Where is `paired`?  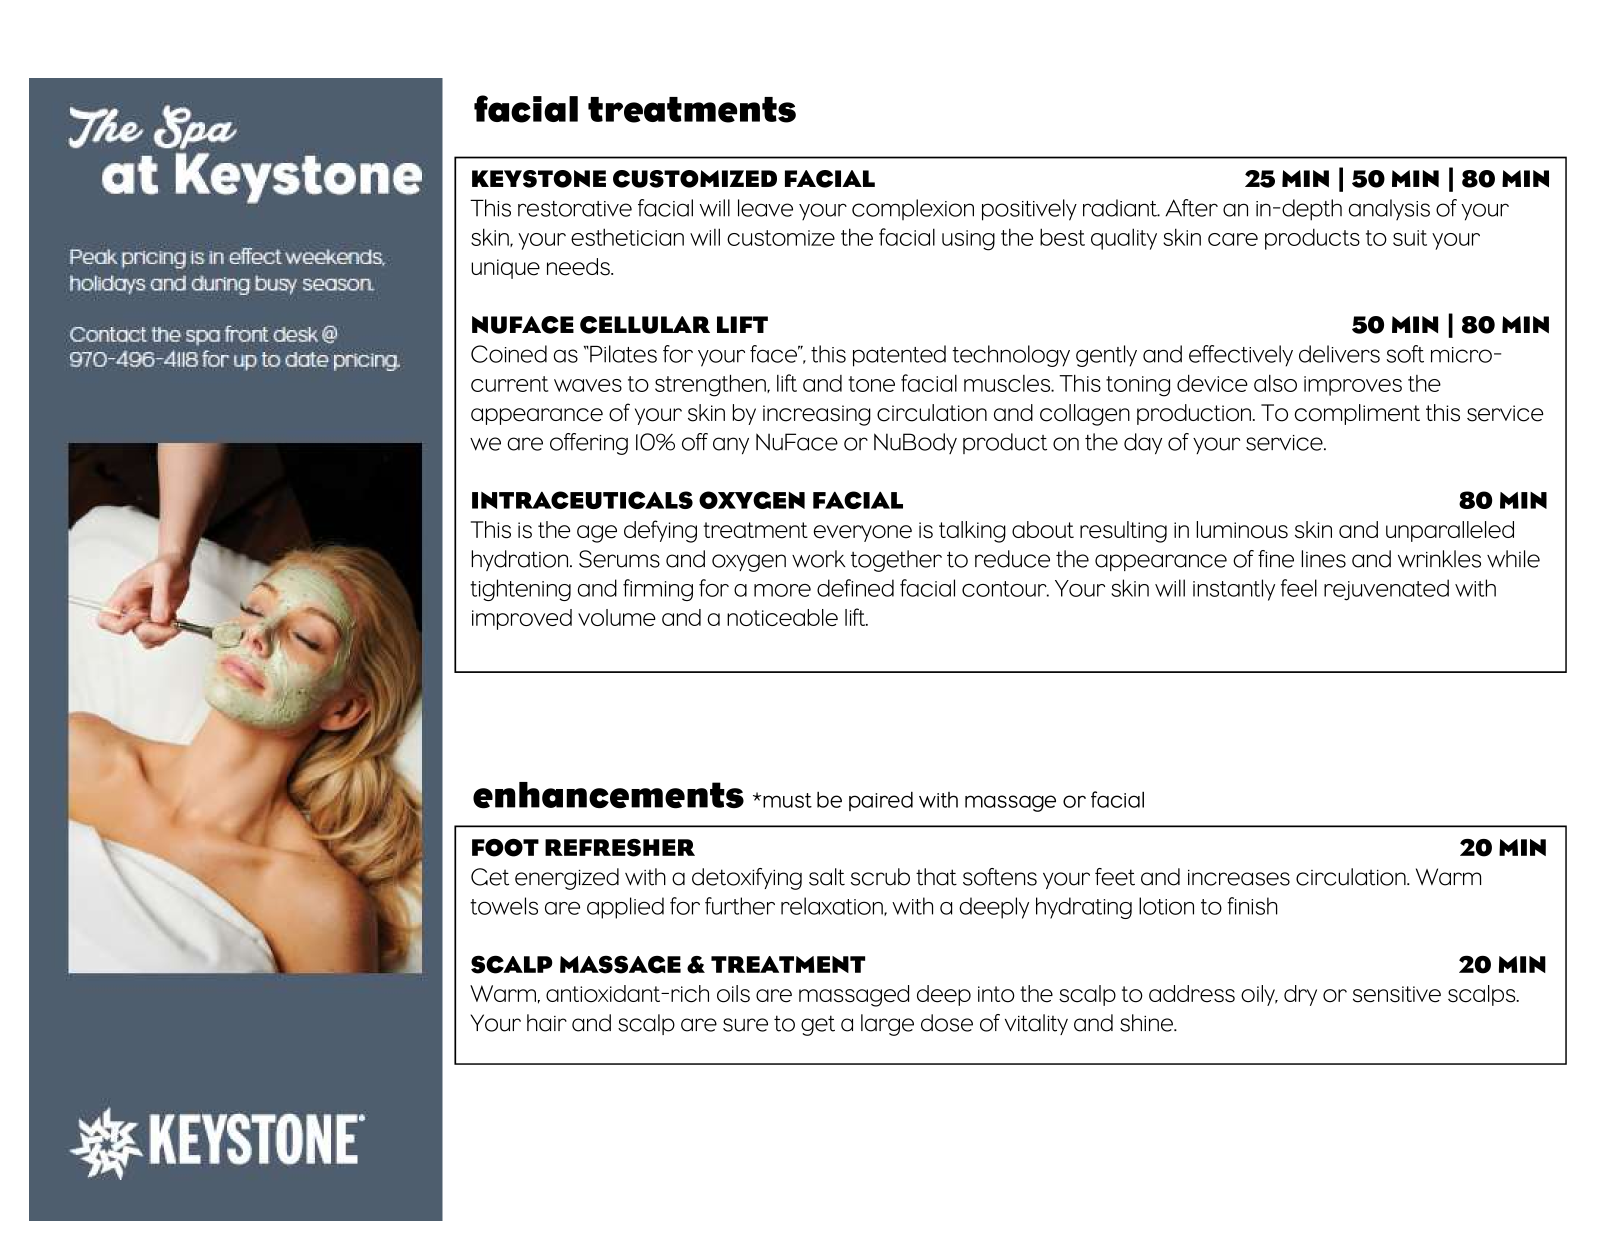 paired is located at coordinates (881, 801).
